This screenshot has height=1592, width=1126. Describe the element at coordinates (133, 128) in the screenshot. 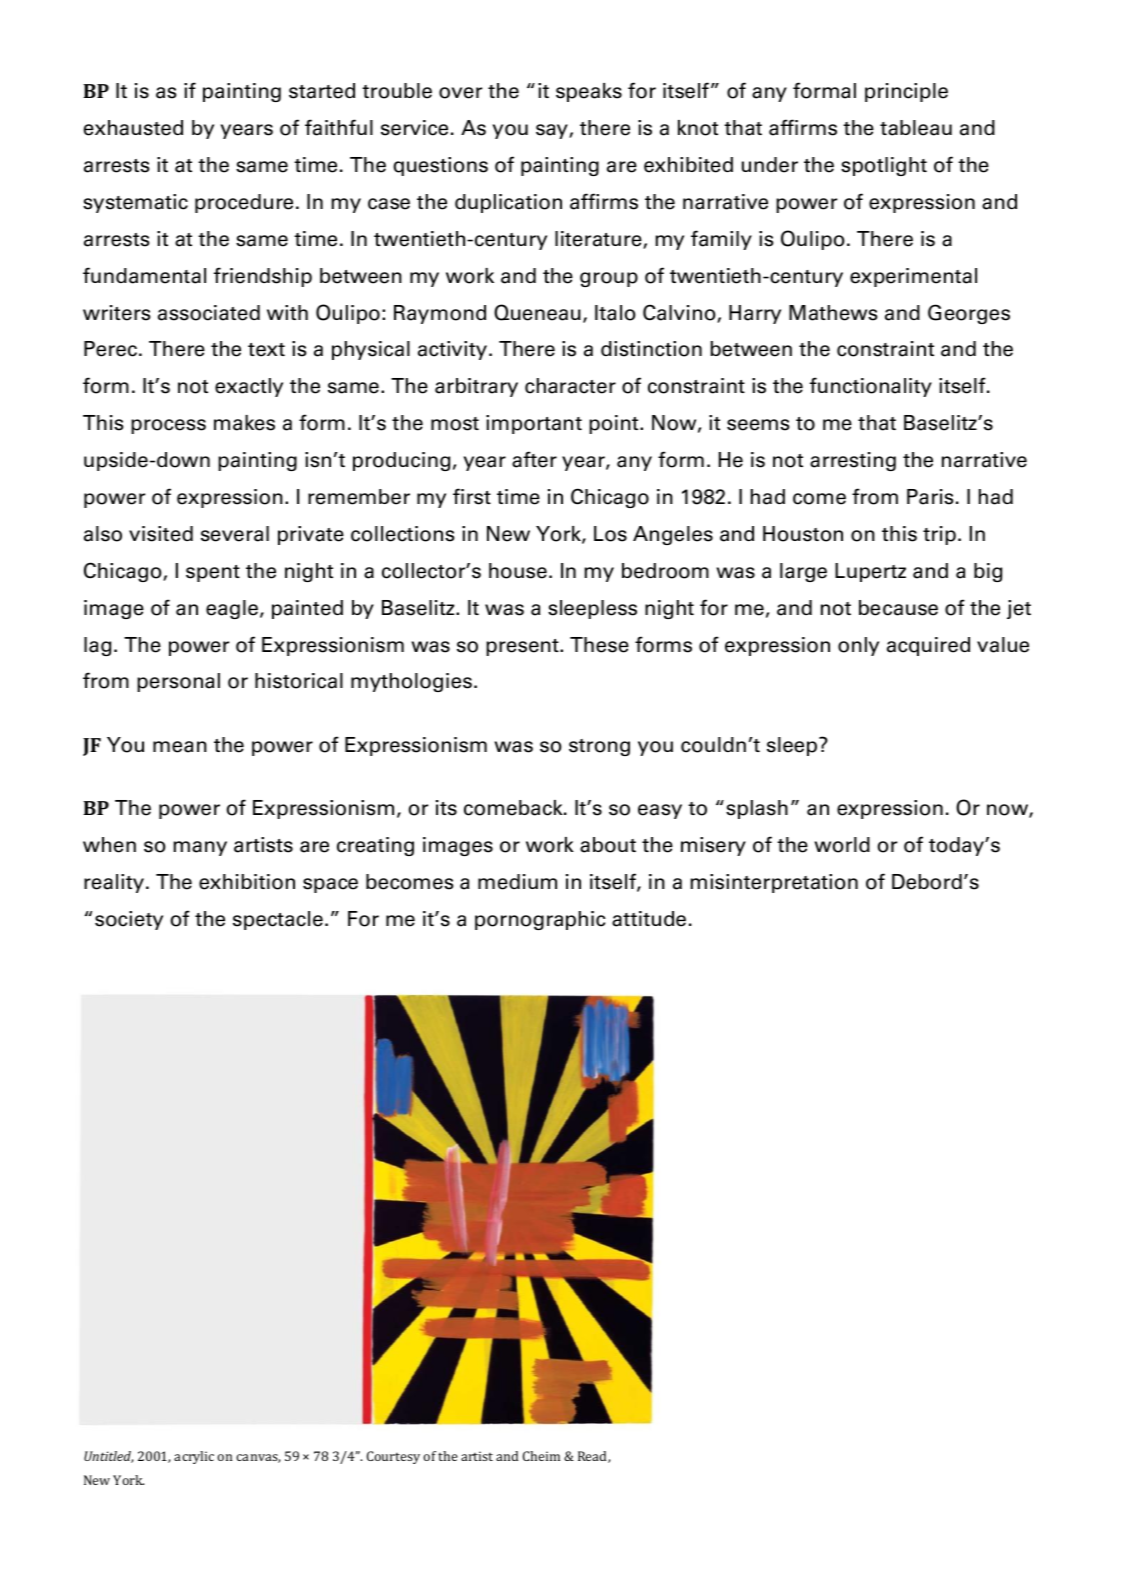

I see `exhausted` at that location.
